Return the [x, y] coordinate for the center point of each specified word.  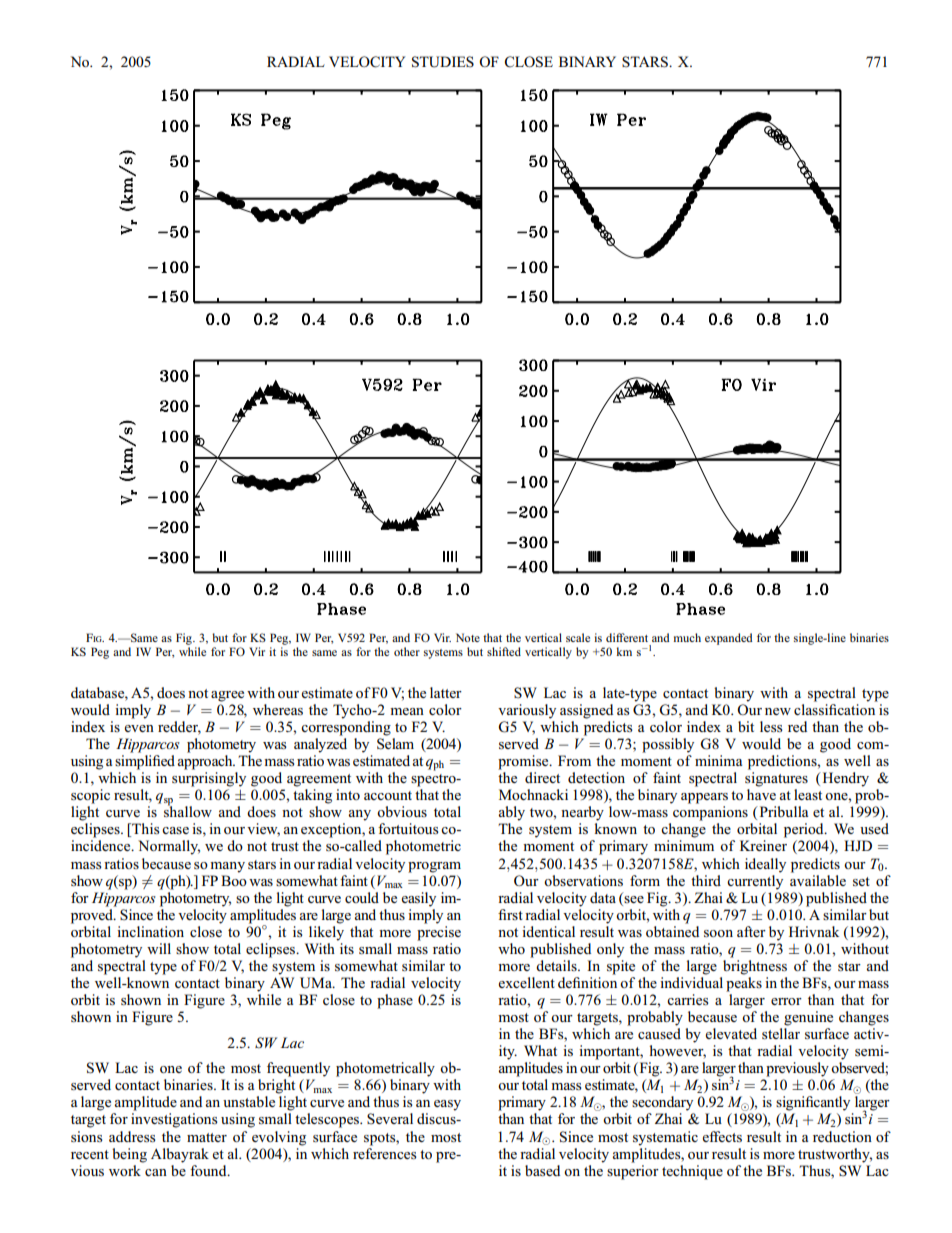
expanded [729, 639]
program [434, 867]
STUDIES [443, 62]
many [227, 867]
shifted [504, 651]
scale [578, 637]
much [687, 637]
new [778, 711]
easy [447, 1105]
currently [755, 881]
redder [179, 728]
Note [468, 637]
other [407, 651]
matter [207, 1137]
